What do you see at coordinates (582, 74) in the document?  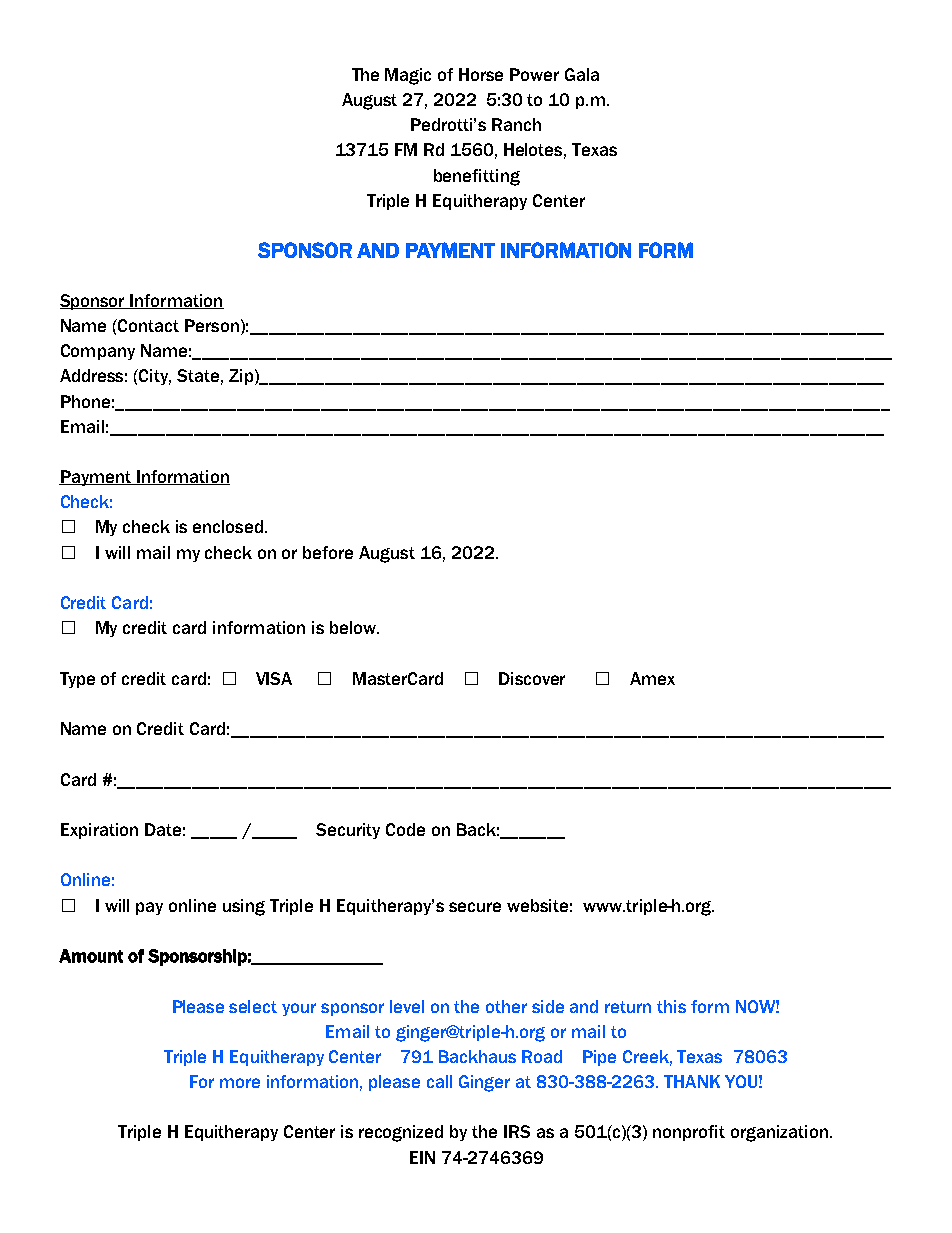 I see `Gala` at bounding box center [582, 74].
